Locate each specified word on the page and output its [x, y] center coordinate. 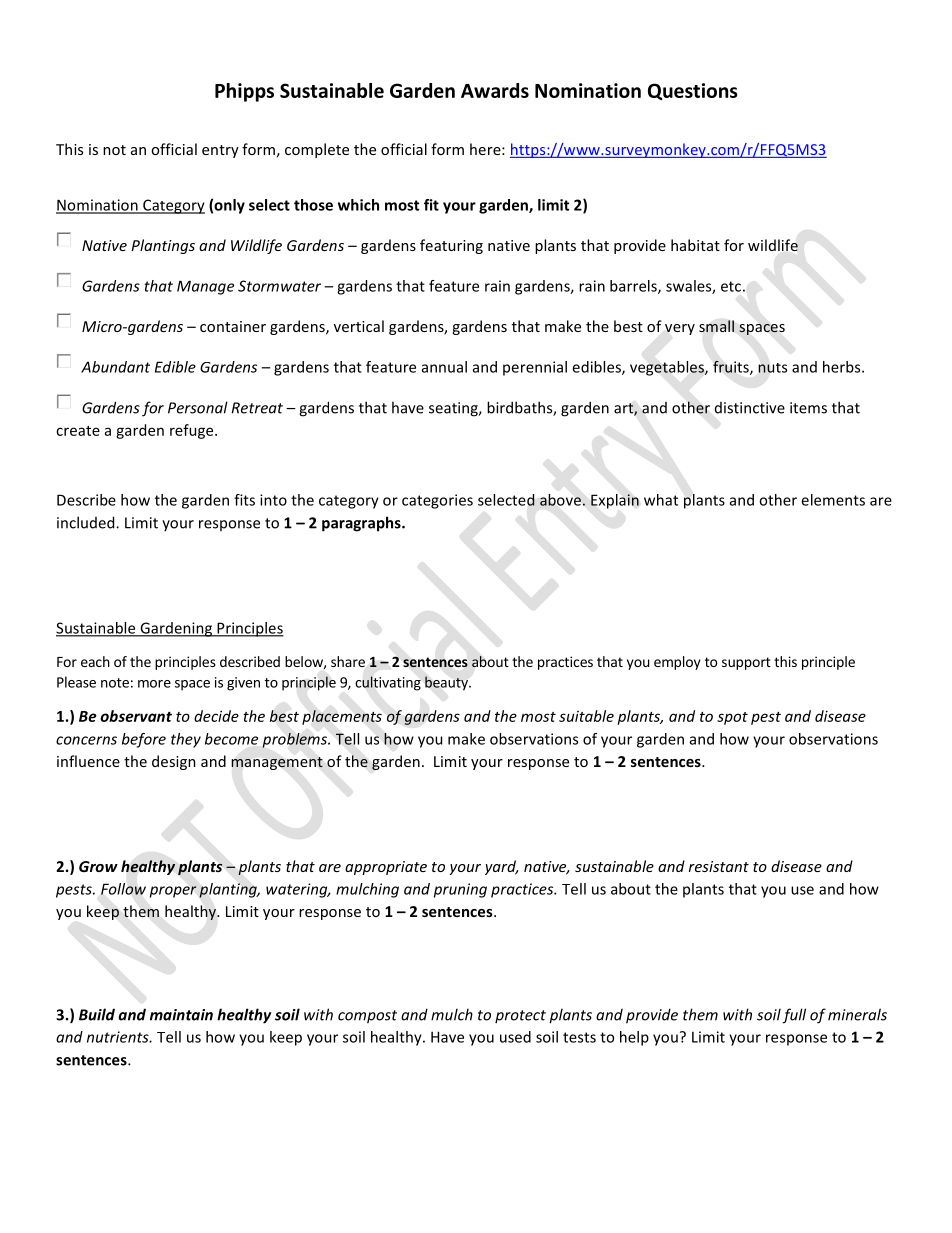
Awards [495, 90]
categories [437, 501]
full [794, 1016]
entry [220, 151]
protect [520, 1016]
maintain [181, 1015]
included [87, 522]
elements [833, 500]
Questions [693, 91]
